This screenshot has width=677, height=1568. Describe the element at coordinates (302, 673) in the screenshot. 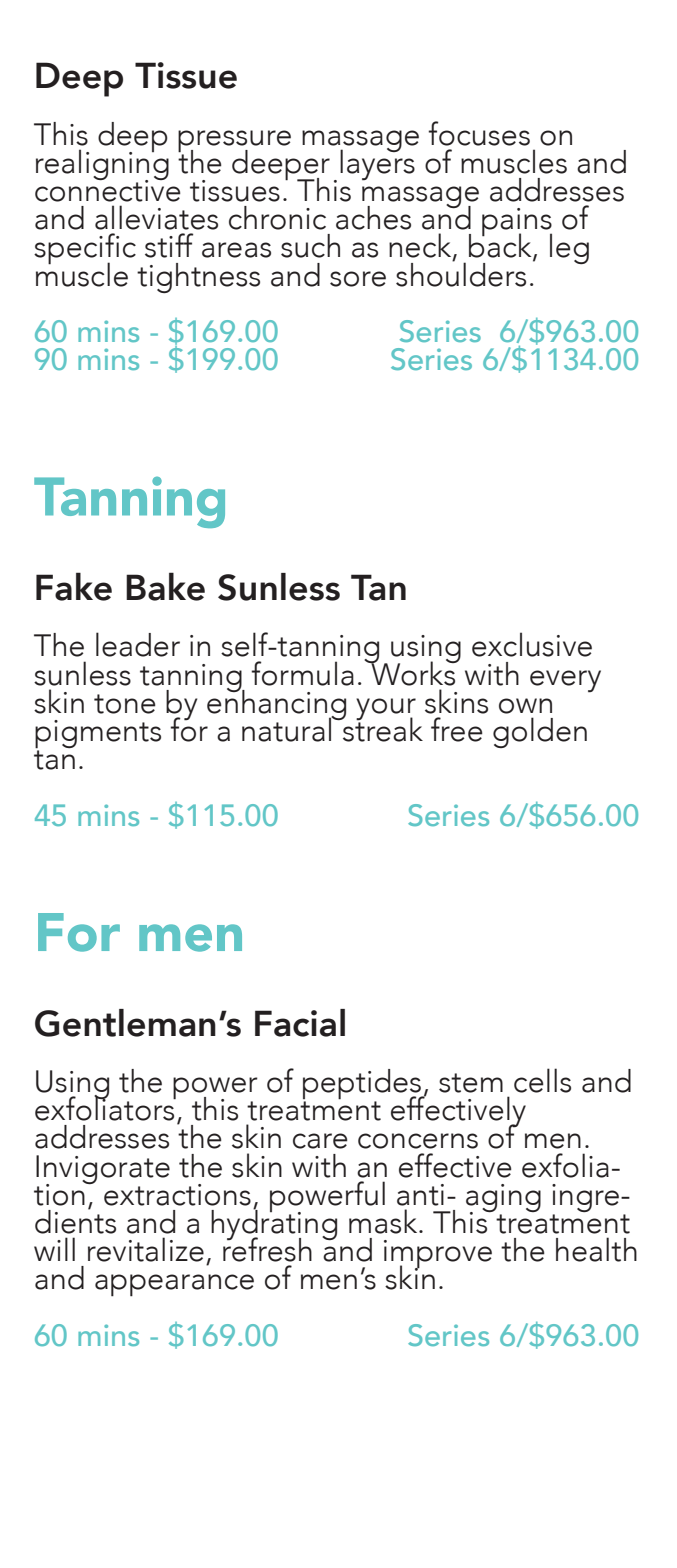

I see `formula` at that location.
